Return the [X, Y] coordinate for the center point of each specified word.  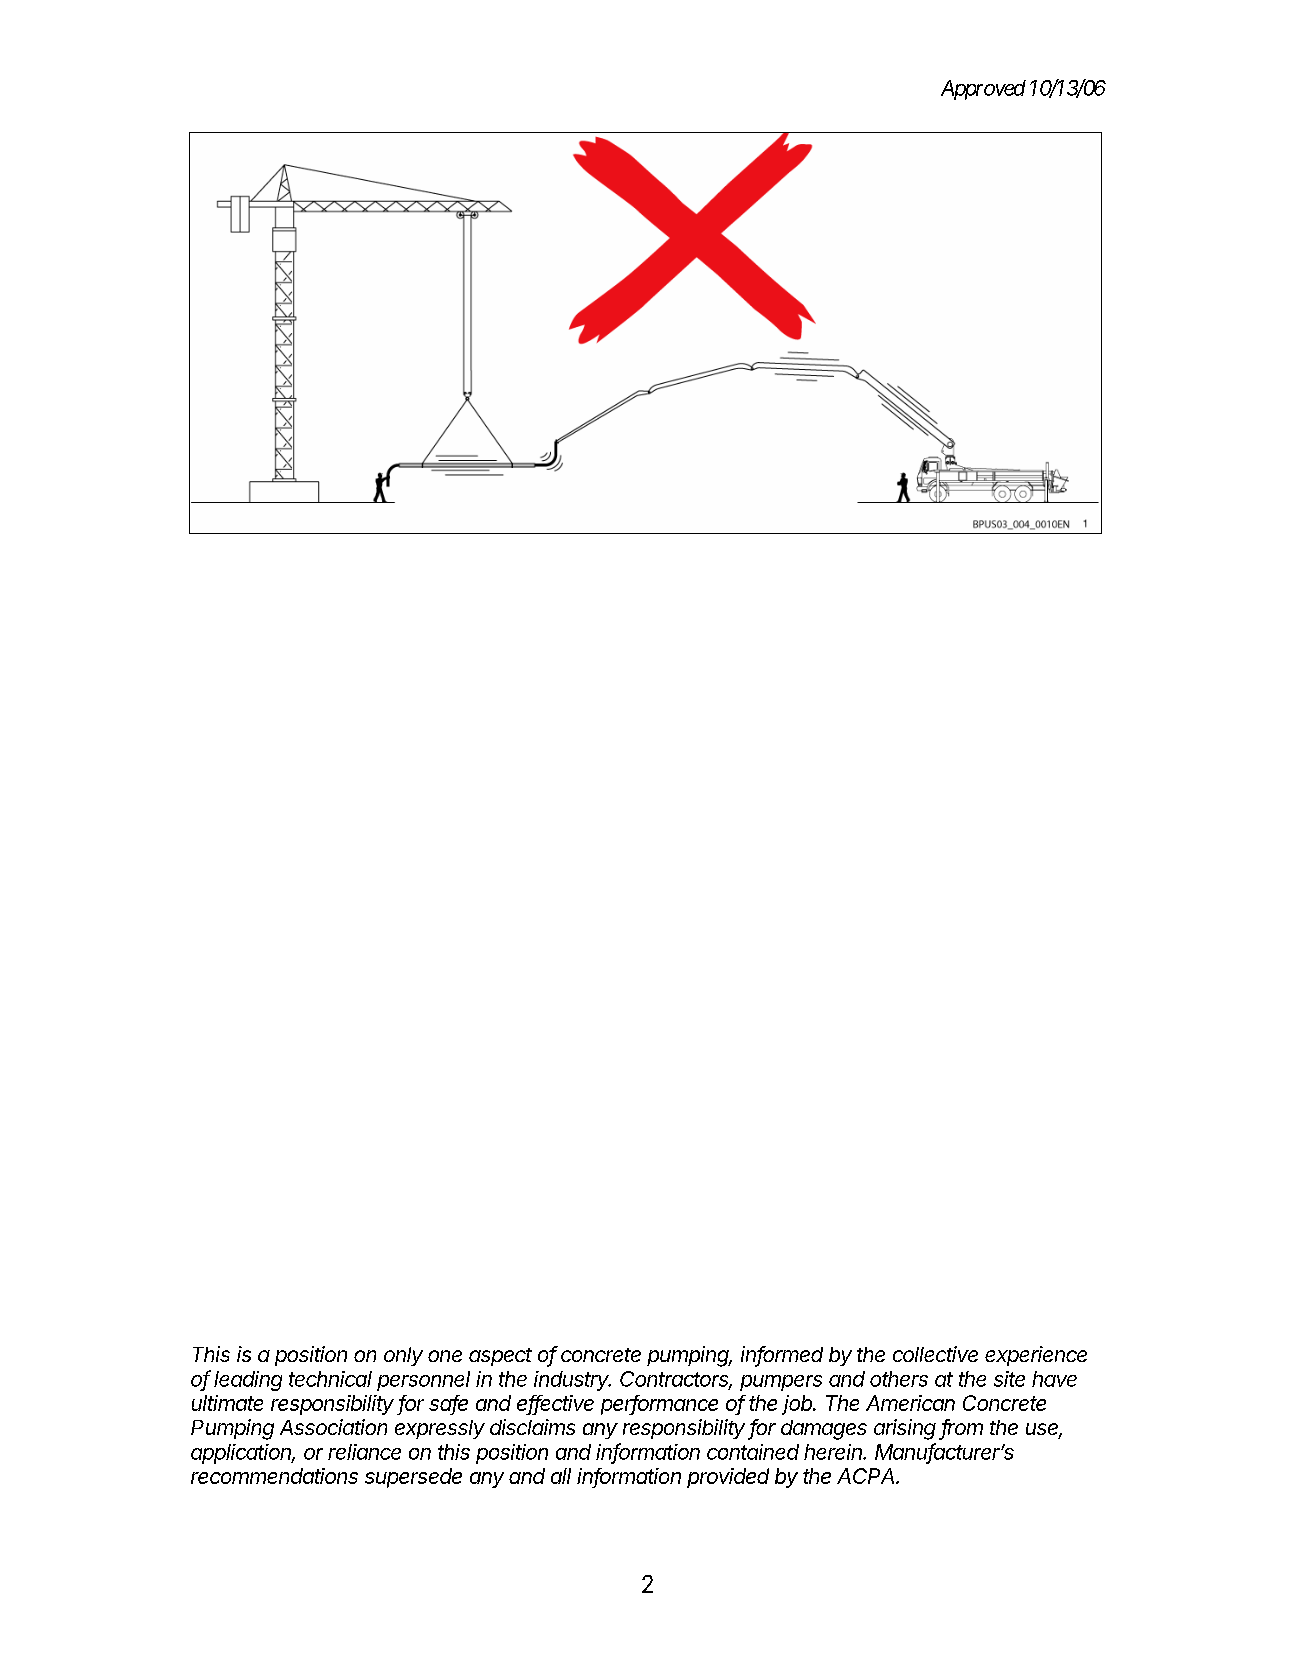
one [445, 1356]
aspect [500, 1357]
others [899, 1379]
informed [782, 1355]
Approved [983, 90]
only [403, 1356]
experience [1036, 1356]
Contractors [676, 1380]
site [1009, 1379]
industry [572, 1381]
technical [330, 1379]
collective [935, 1354]
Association [333, 1427]
